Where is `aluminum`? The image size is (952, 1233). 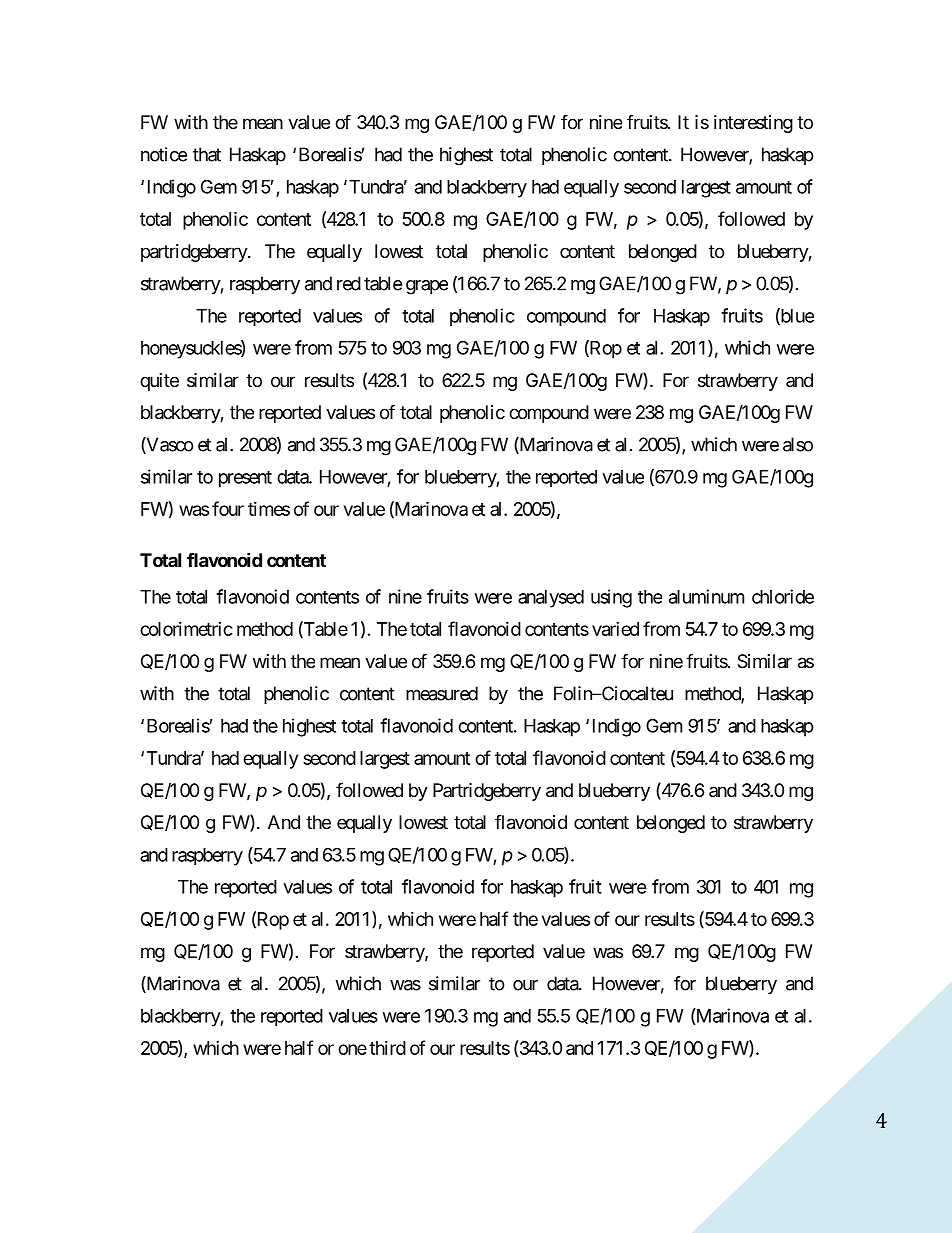
aluminum is located at coordinates (706, 596).
